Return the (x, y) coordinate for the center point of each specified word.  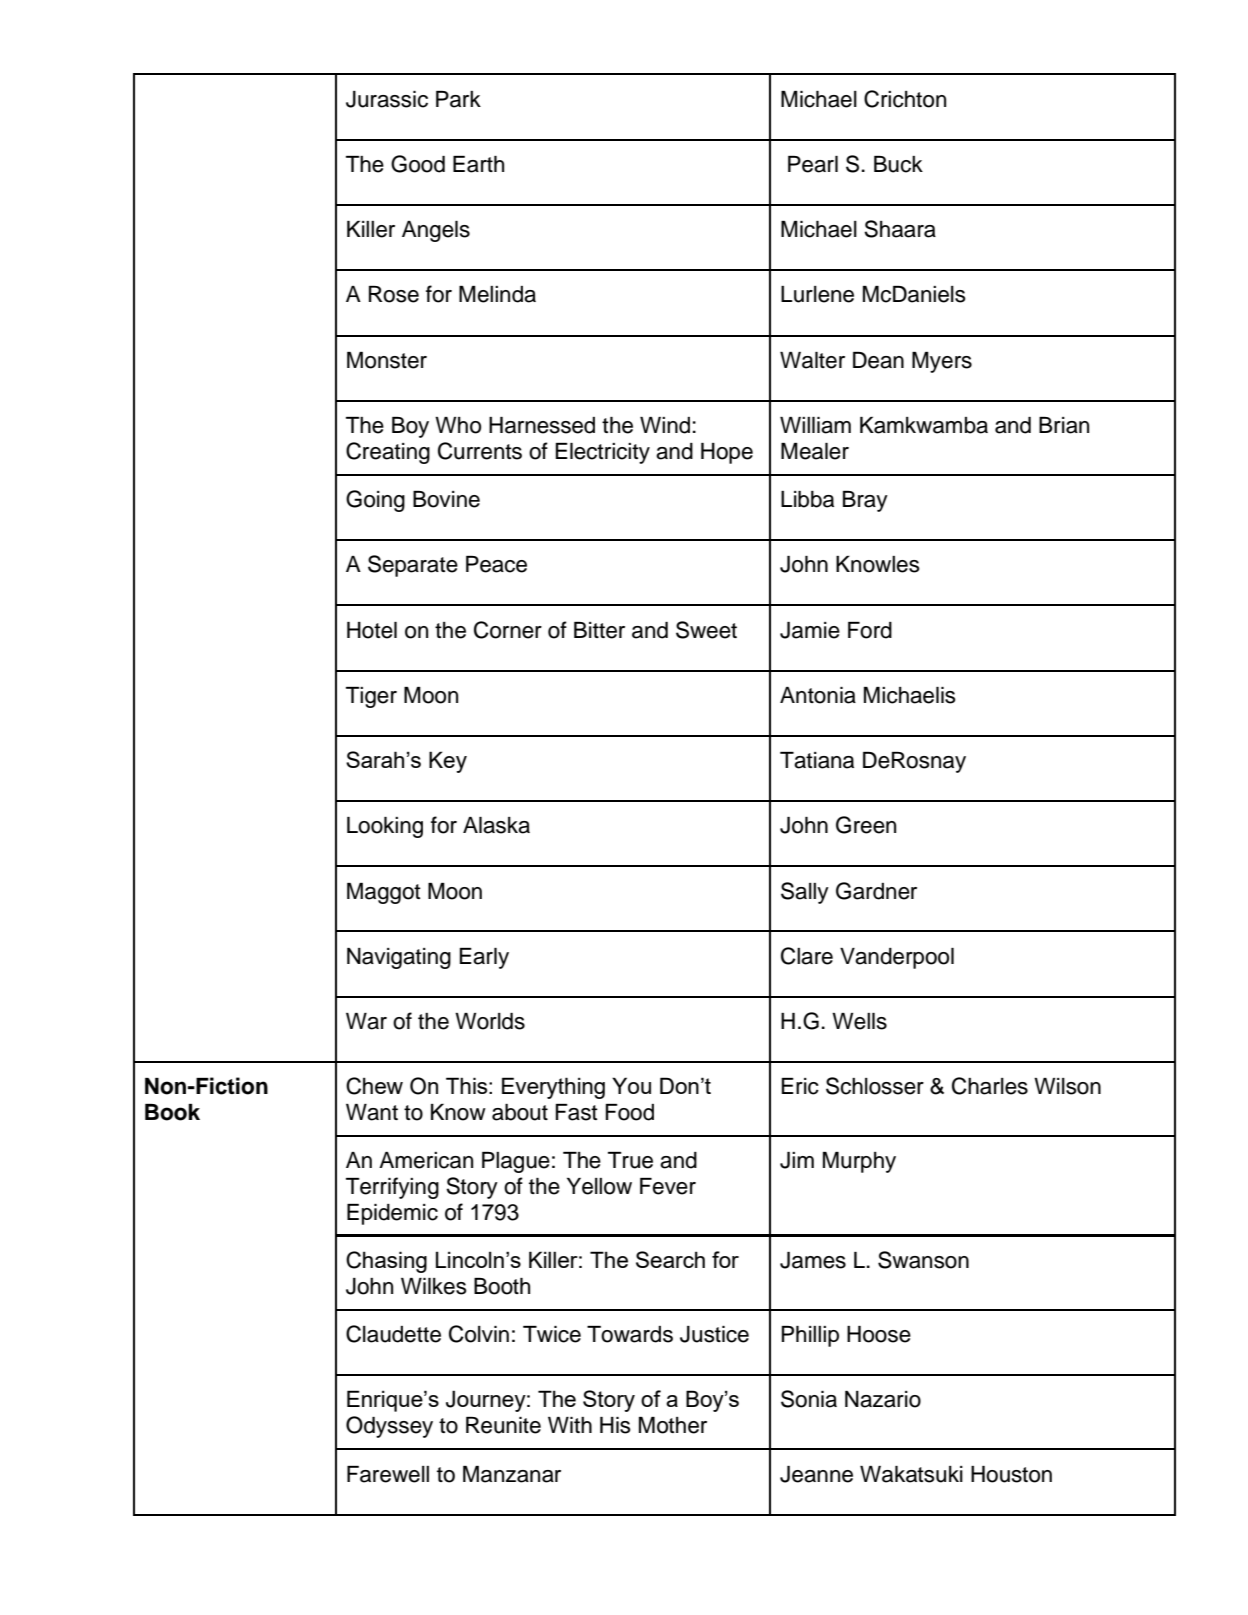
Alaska (496, 825)
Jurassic (387, 99)
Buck (898, 164)
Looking (385, 827)
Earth (478, 164)
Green (866, 825)
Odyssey (389, 1427)
